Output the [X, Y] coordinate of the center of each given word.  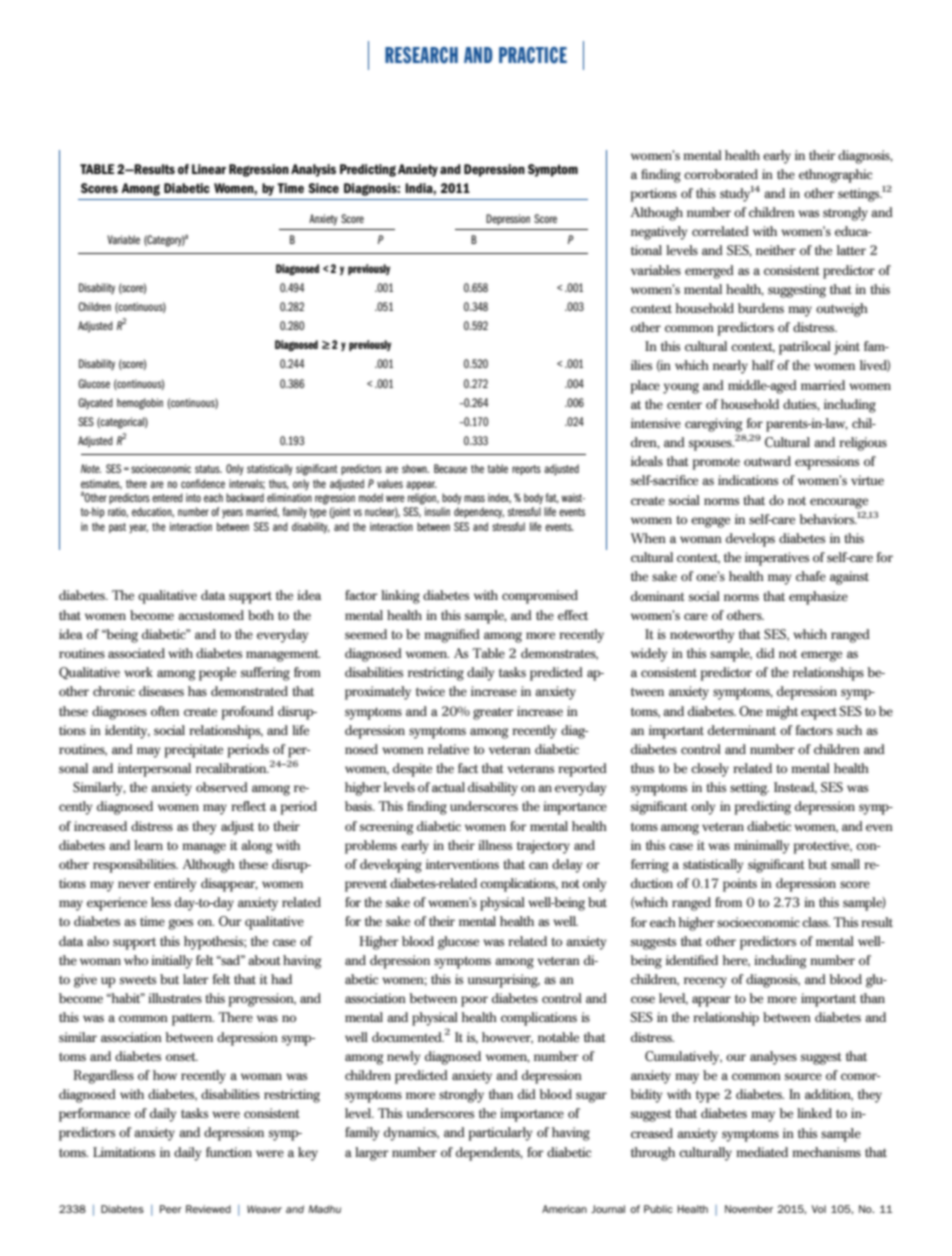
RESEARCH [421, 55]
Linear [209, 169]
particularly [500, 1134]
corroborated [721, 174]
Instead [795, 788]
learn [148, 845]
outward [767, 461]
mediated [762, 1152]
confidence [203, 483]
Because [450, 468]
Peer [171, 1209]
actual [448, 787]
